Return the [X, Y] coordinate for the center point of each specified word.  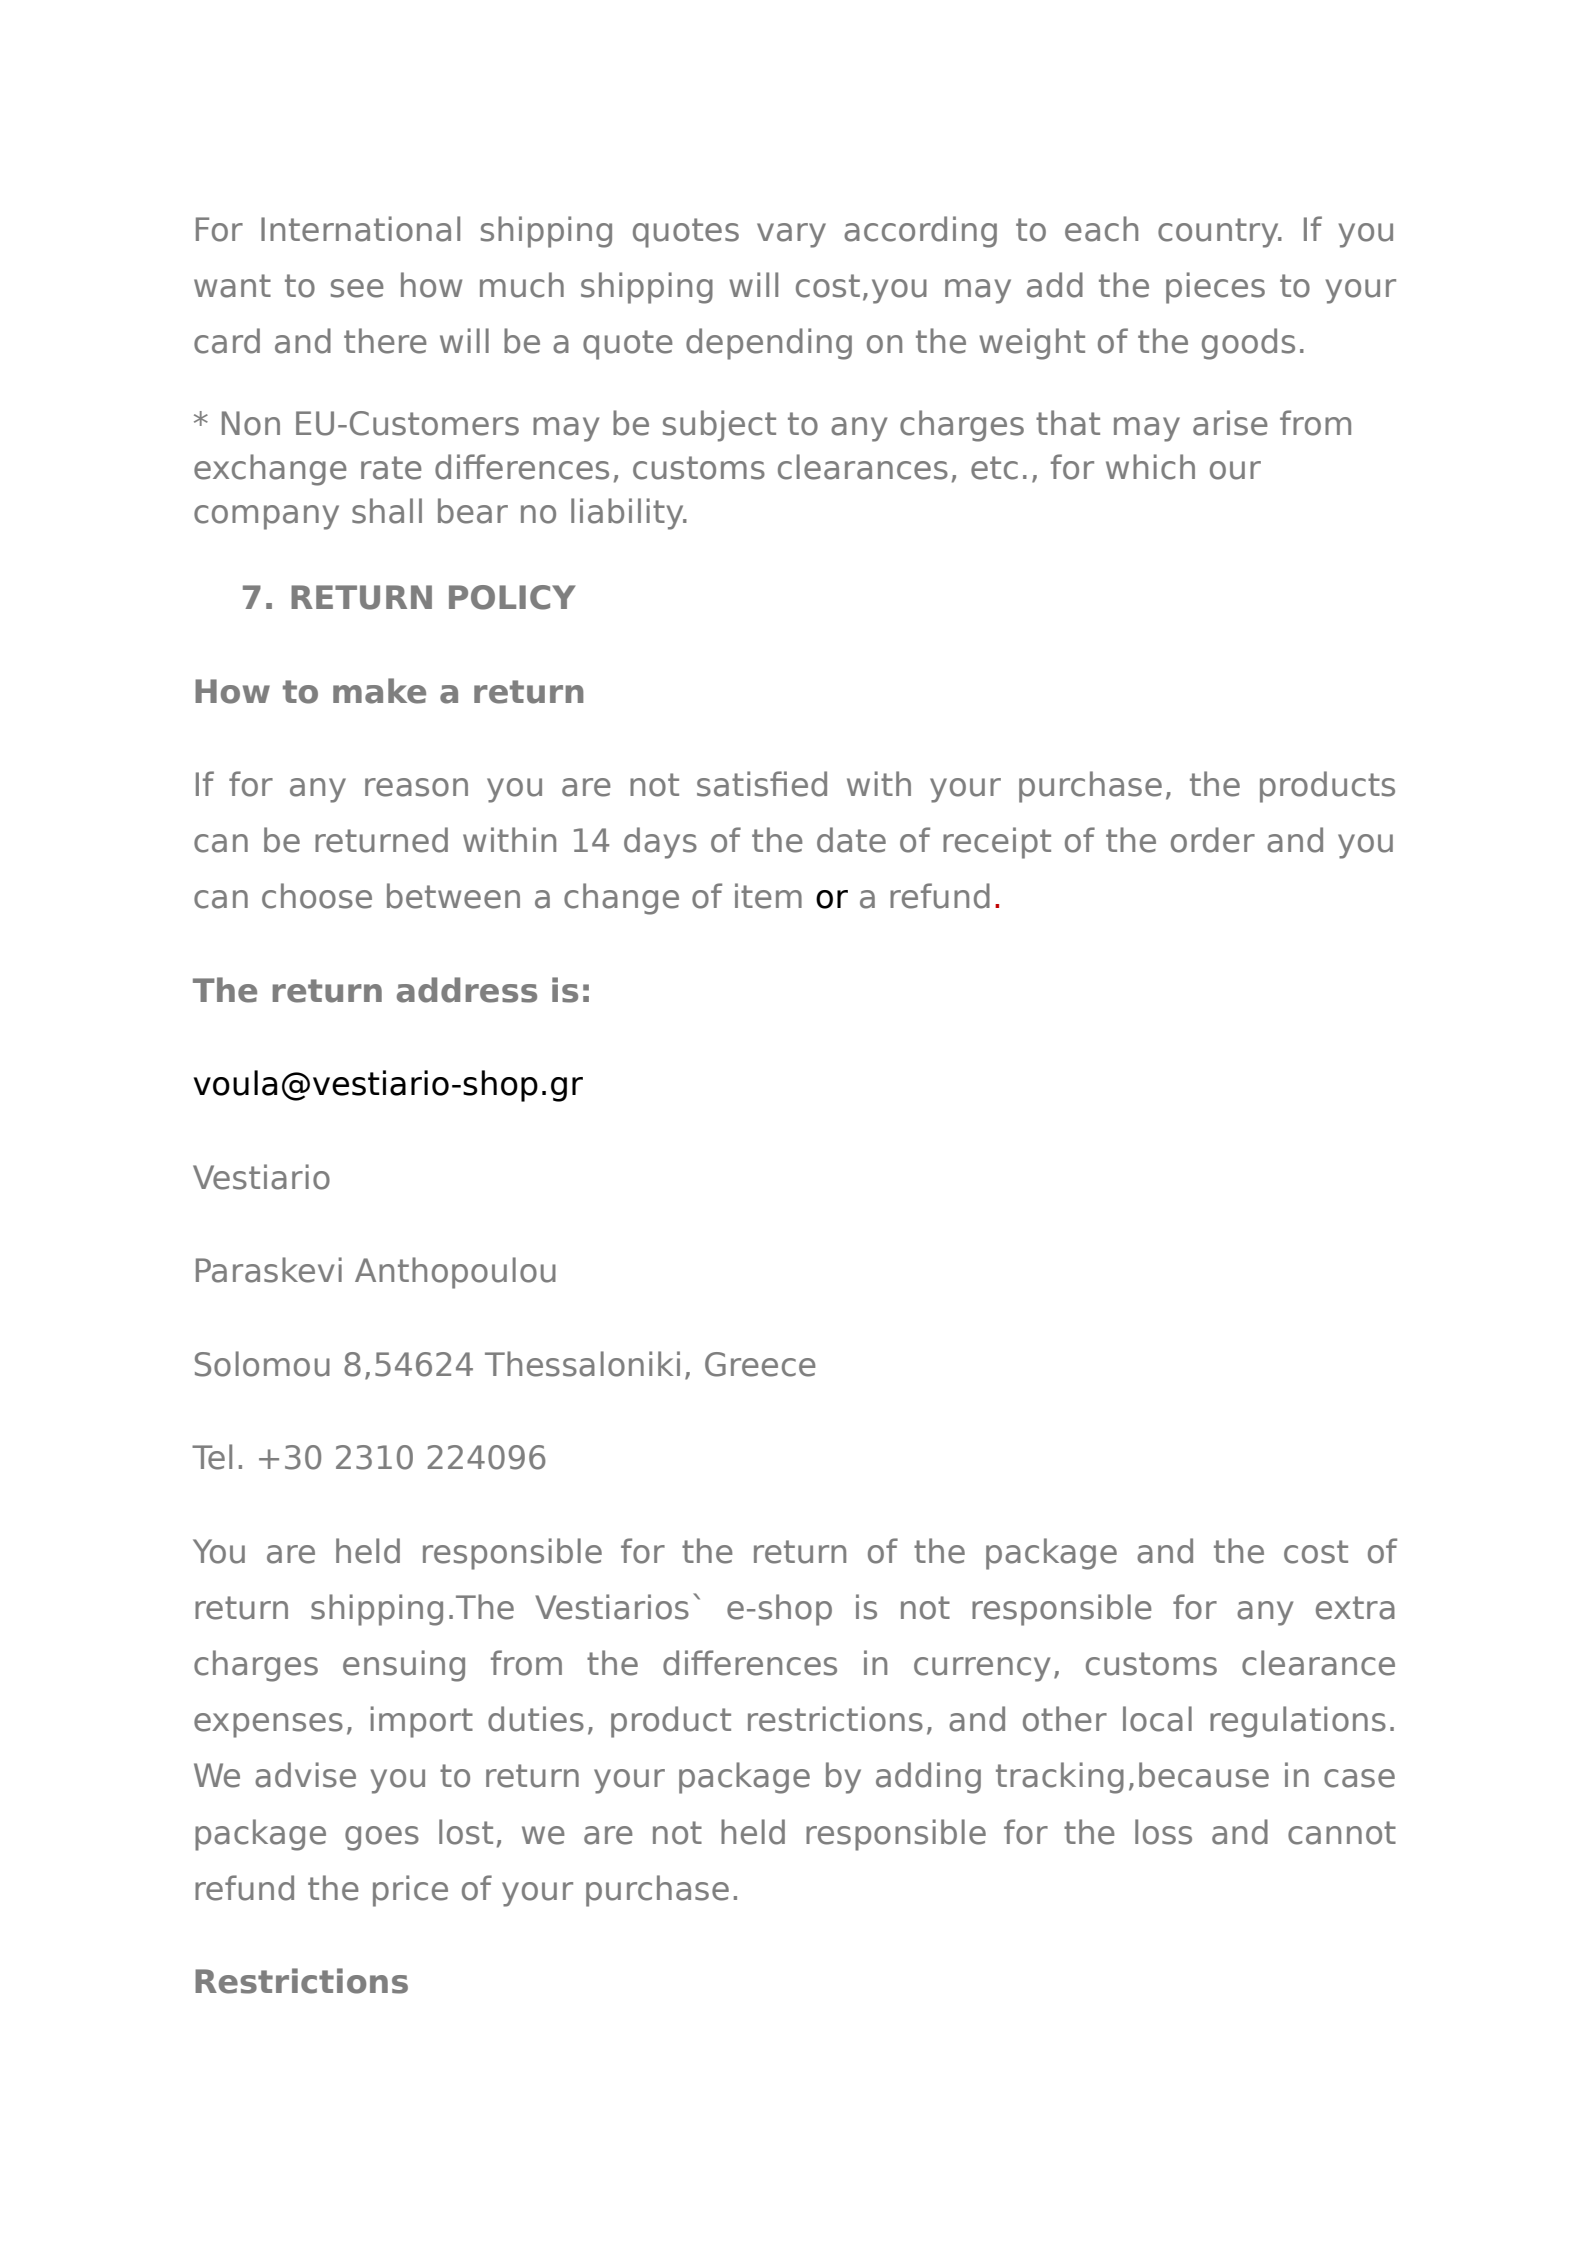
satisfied [762, 784]
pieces [1215, 288]
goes [382, 1838]
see [357, 288]
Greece [760, 1364]
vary [791, 235]
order [1213, 840]
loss [1163, 1832]
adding [928, 1778]
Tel [212, 1457]
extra [1355, 1608]
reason [416, 787]
